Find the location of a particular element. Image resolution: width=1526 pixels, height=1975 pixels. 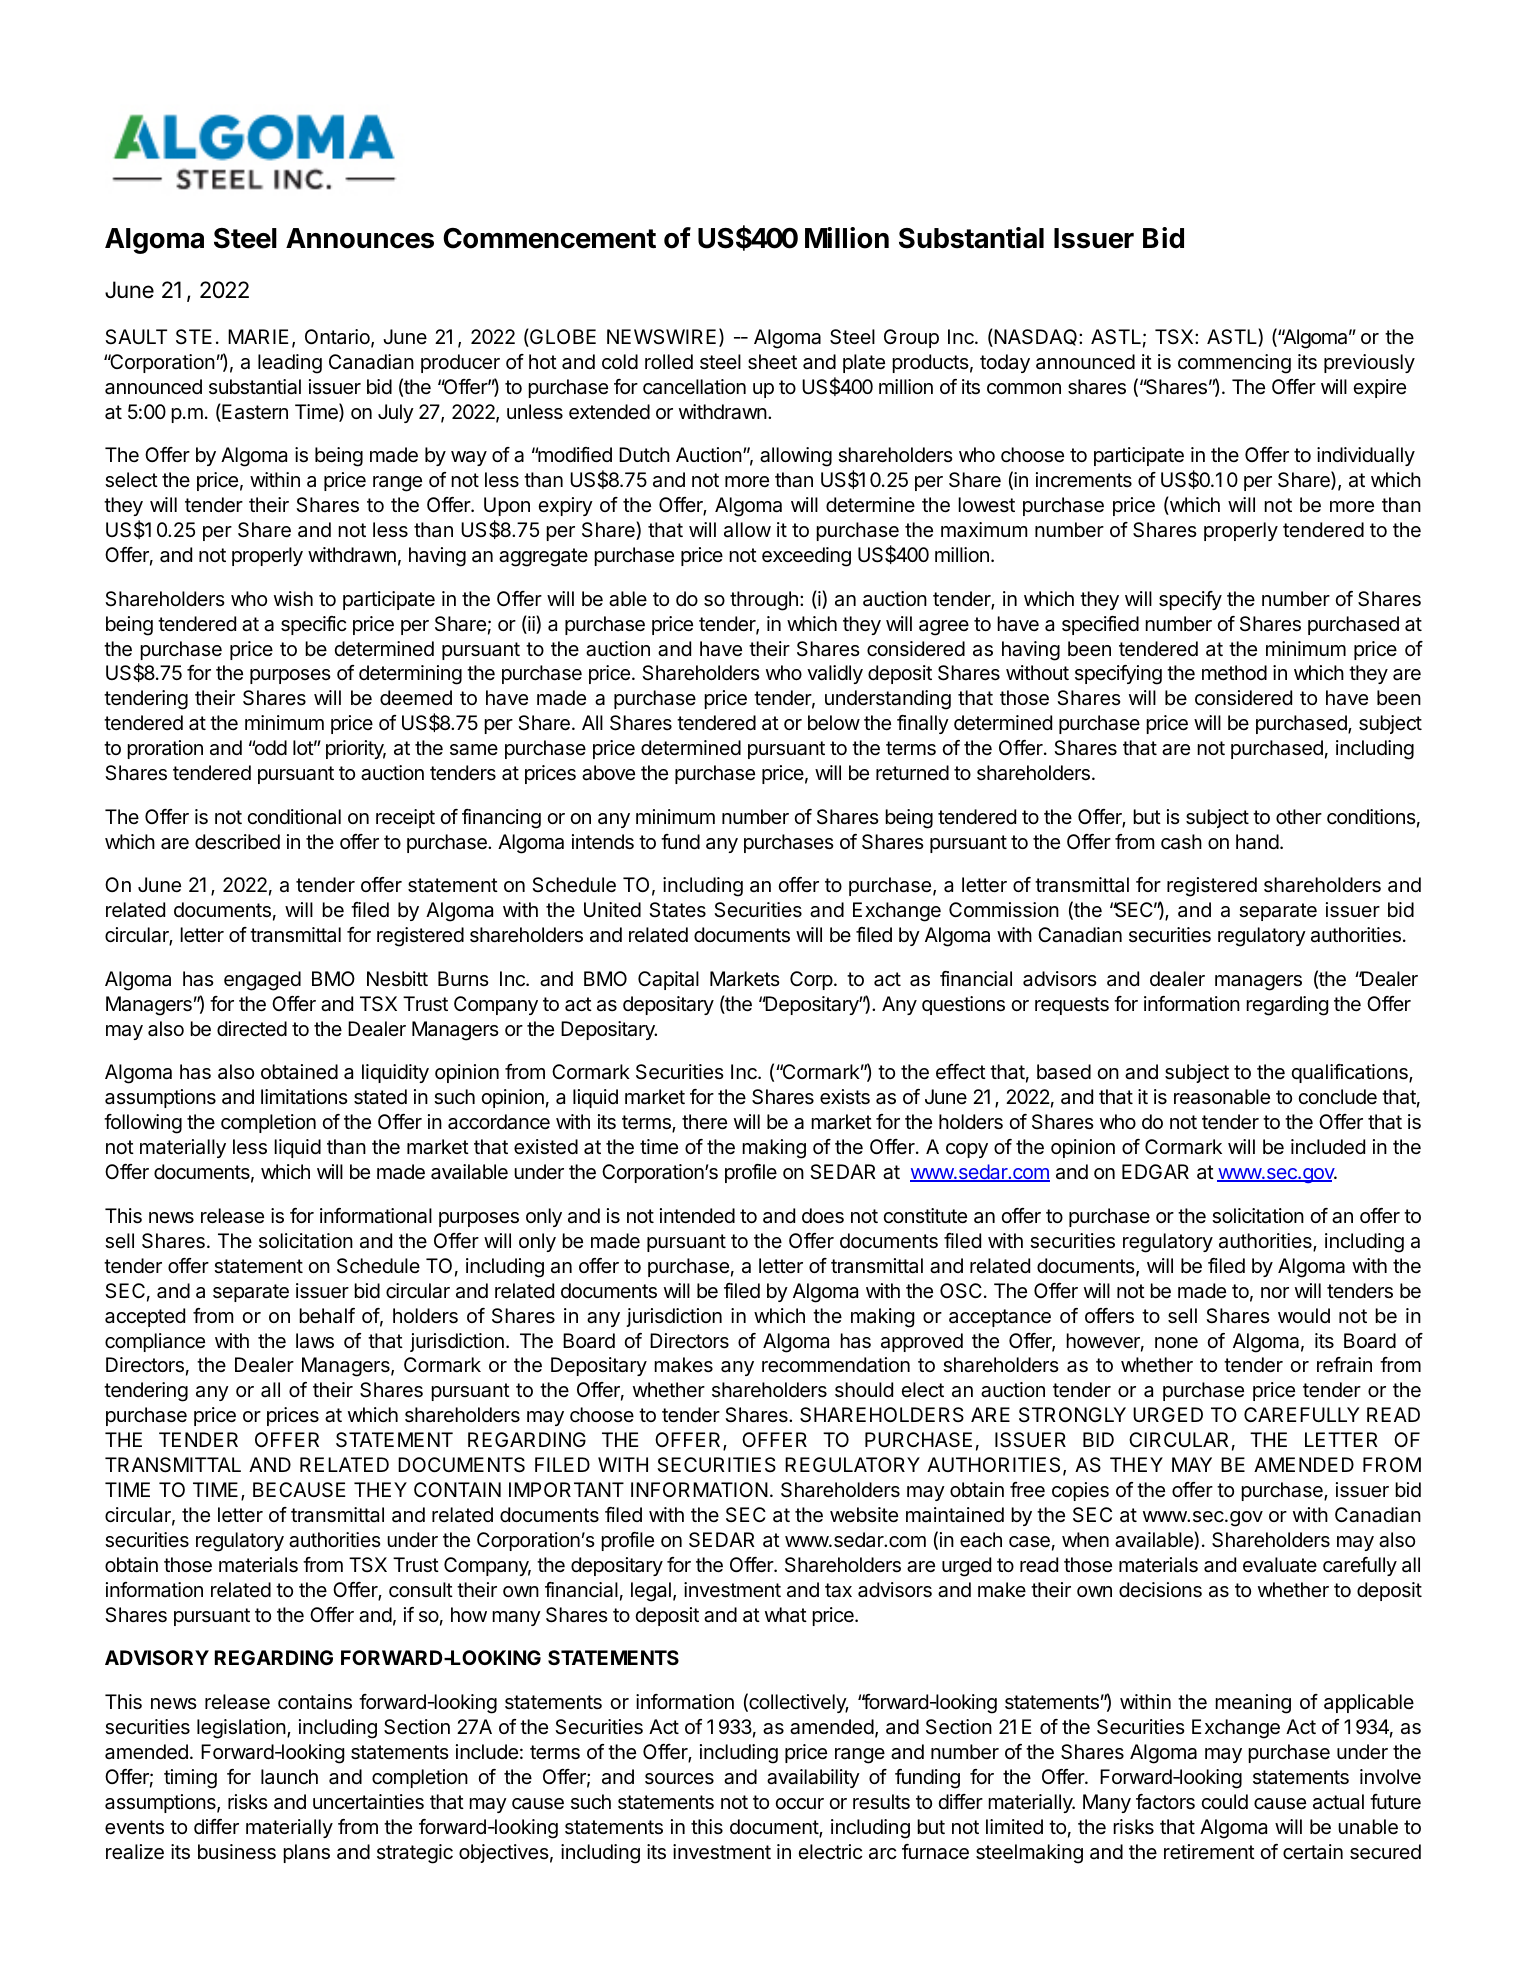

conditional is located at coordinates (294, 817).
